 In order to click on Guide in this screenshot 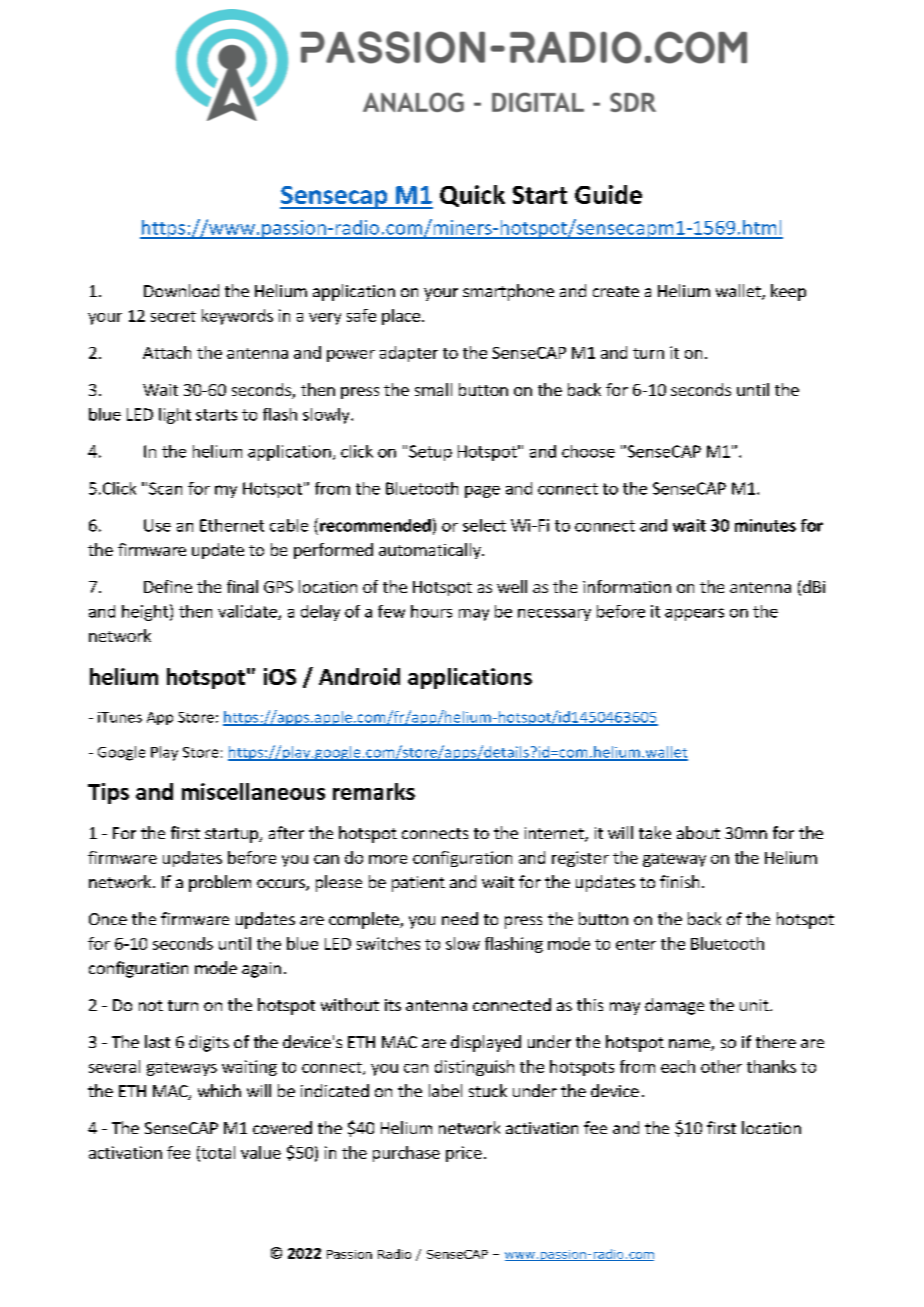, I will do `click(608, 194)`.
